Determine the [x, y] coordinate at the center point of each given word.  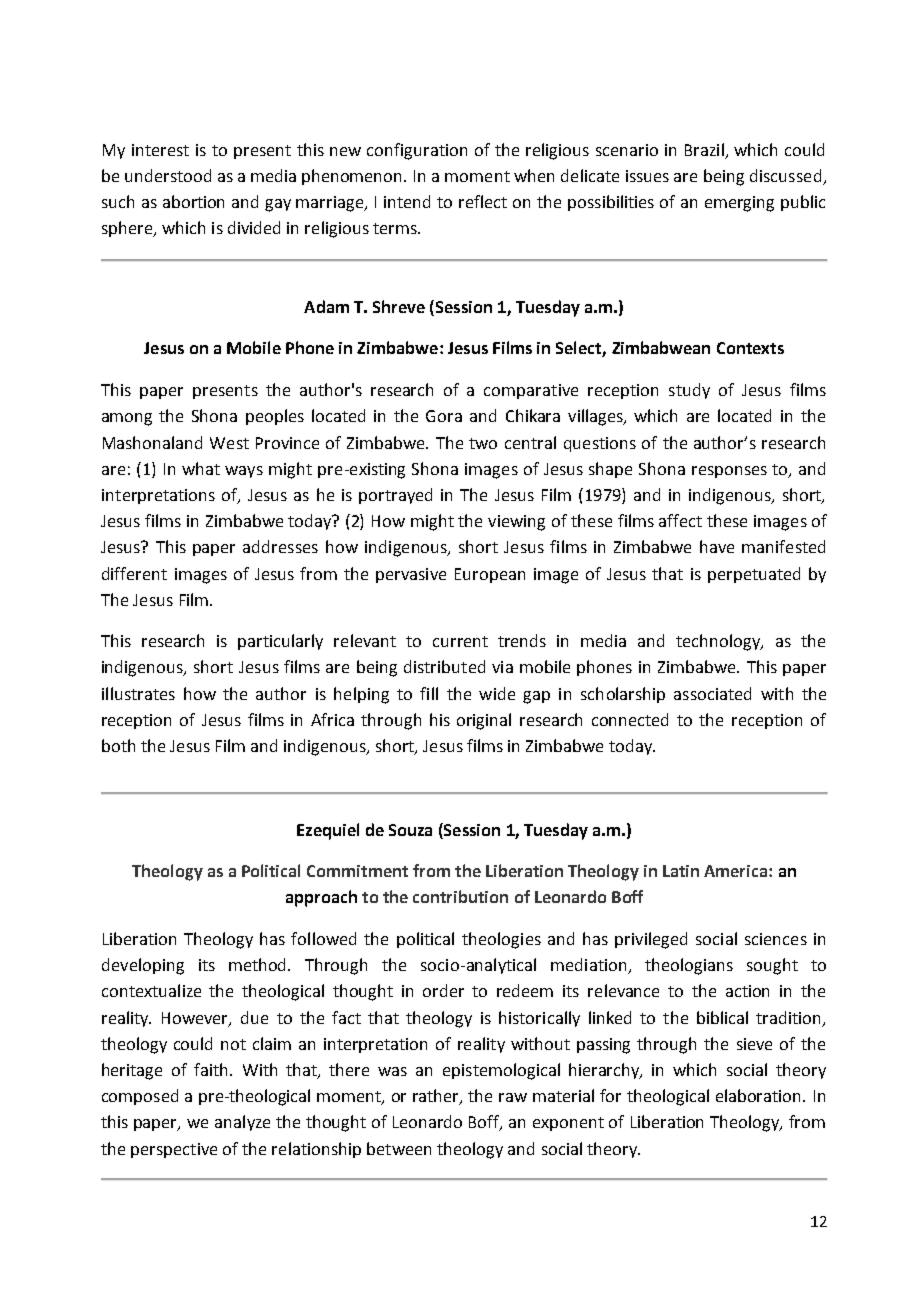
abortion [193, 201]
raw [513, 1097]
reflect [483, 201]
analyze [242, 1123]
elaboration [760, 1095]
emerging [739, 204]
